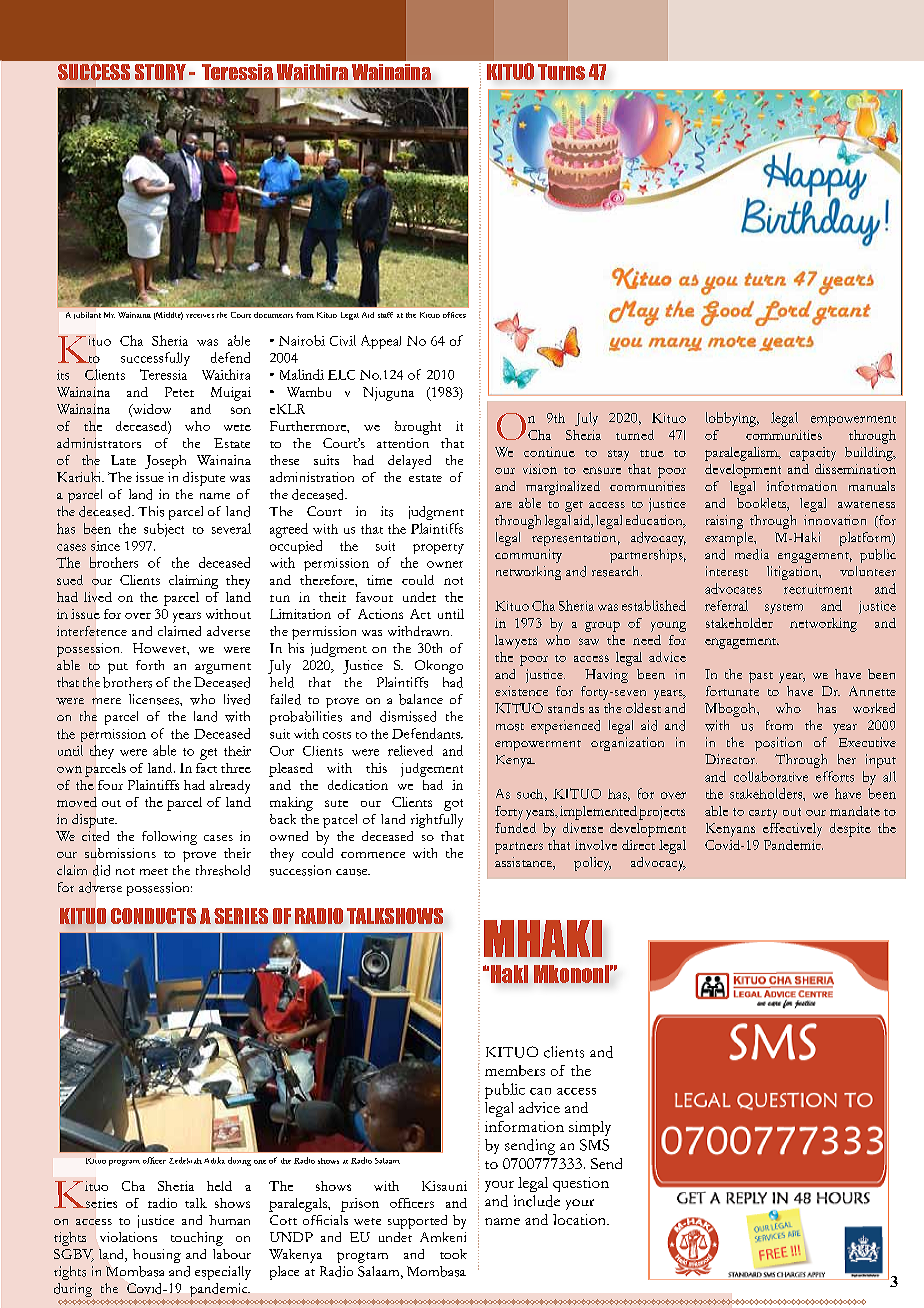 The height and width of the screenshot is (1308, 924). What do you see at coordinates (106, 701) in the screenshot?
I see `mere` at bounding box center [106, 701].
